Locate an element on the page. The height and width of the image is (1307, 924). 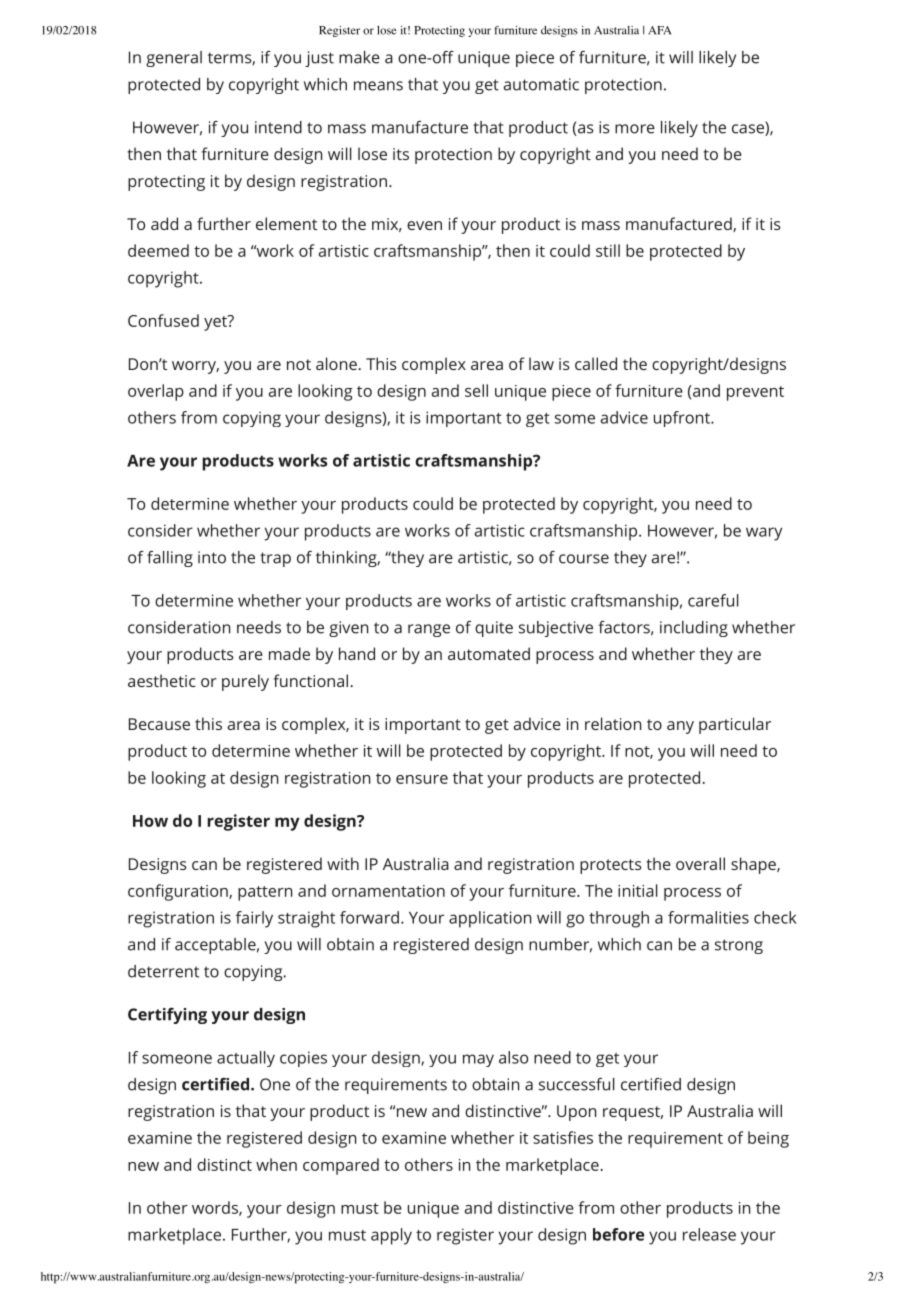
AFA is located at coordinates (659, 30).
